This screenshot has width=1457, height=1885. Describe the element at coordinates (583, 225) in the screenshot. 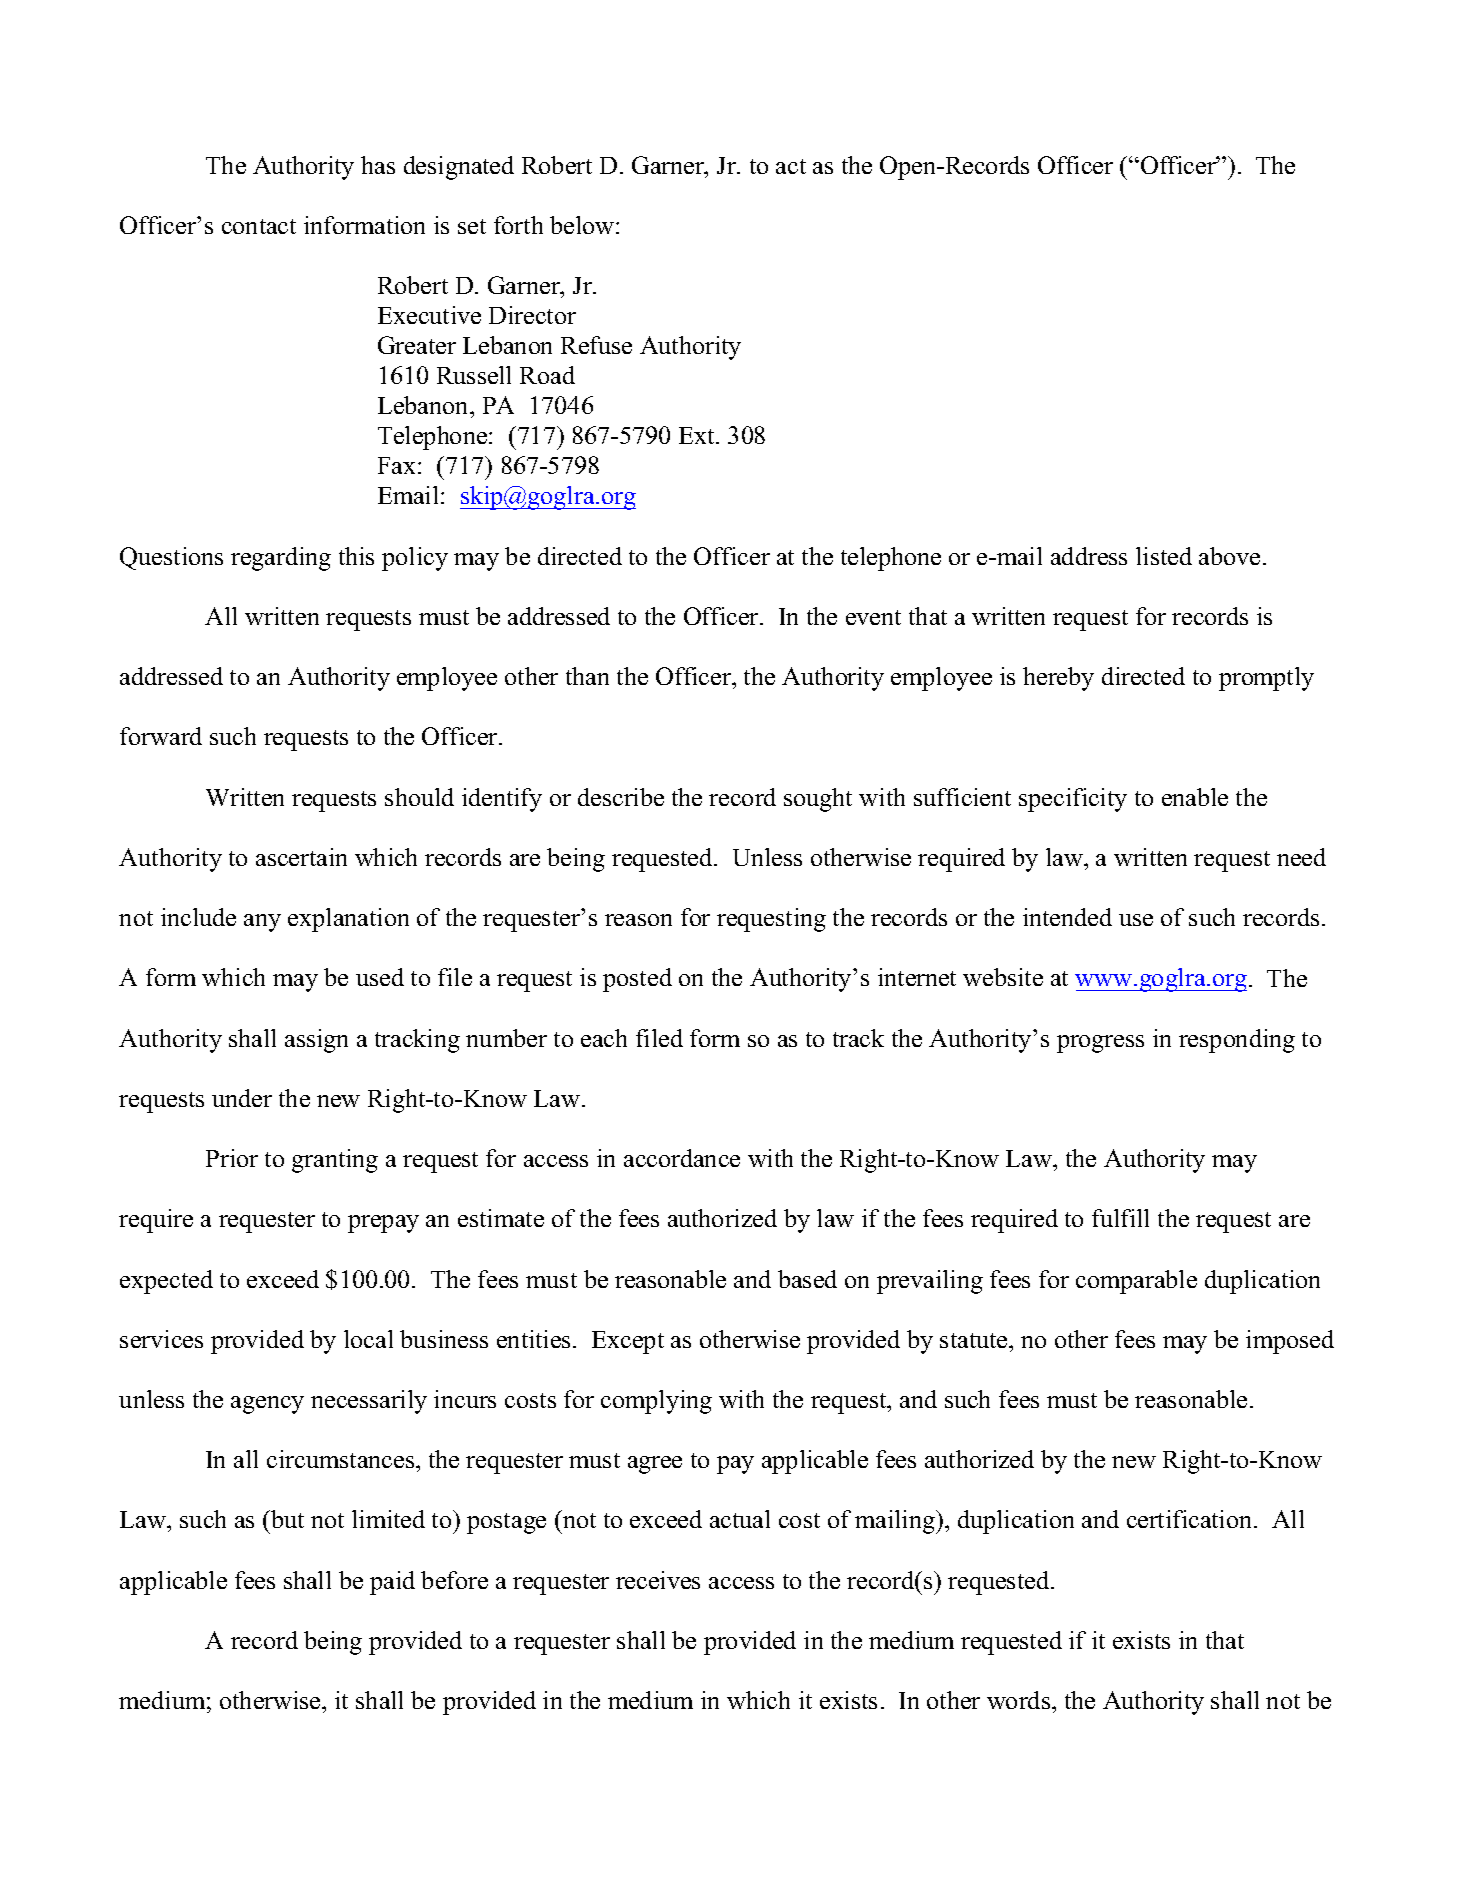

I see `below` at that location.
